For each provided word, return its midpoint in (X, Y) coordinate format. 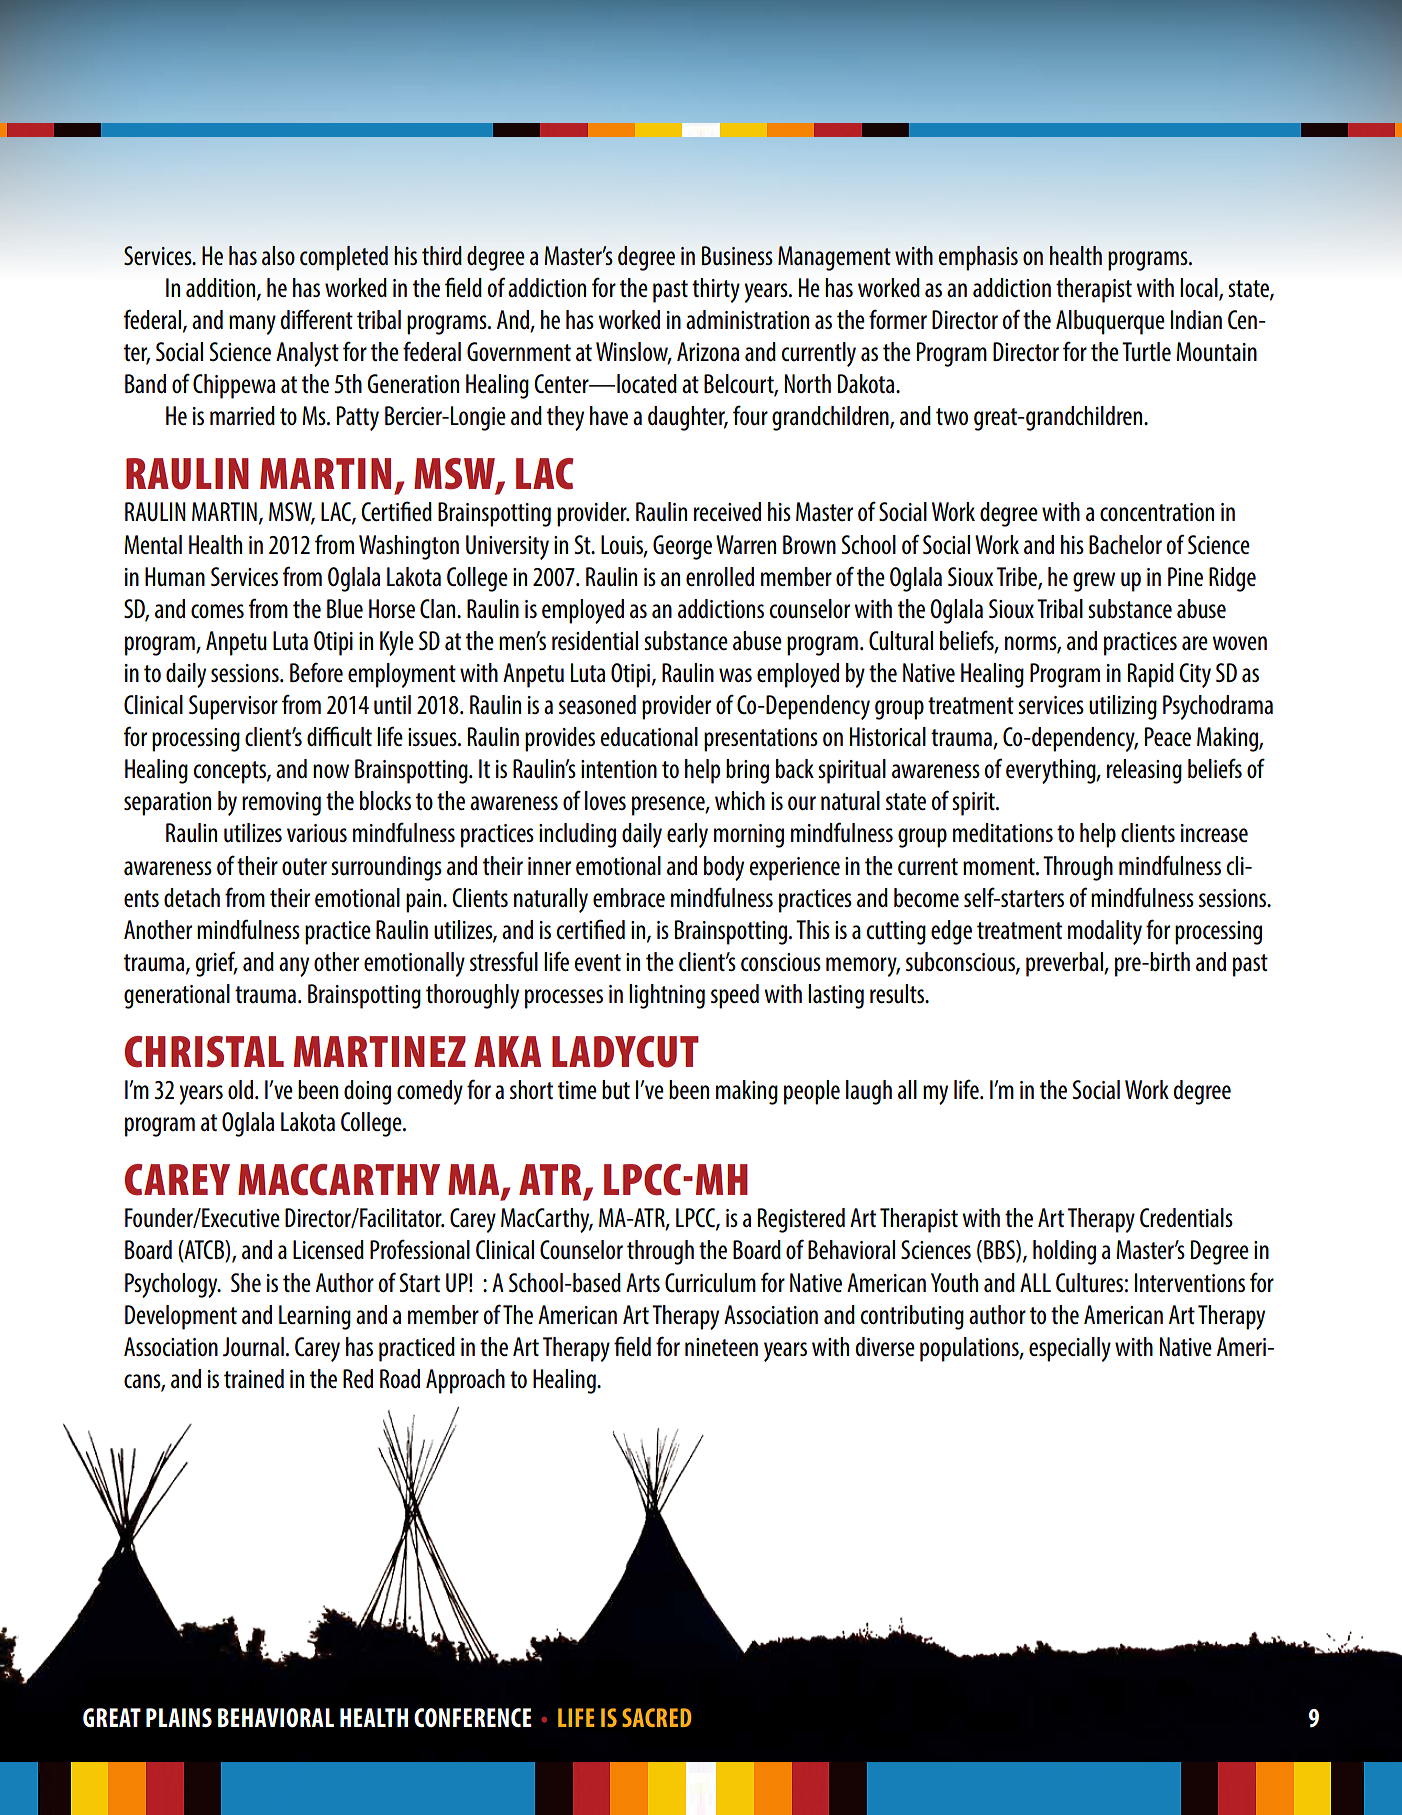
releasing (1144, 771)
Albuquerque (1110, 322)
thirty (716, 290)
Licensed (328, 1249)
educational (649, 737)
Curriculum (710, 1283)
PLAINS (179, 1717)
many (252, 325)
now (331, 771)
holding (1064, 1252)
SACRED (657, 1717)
